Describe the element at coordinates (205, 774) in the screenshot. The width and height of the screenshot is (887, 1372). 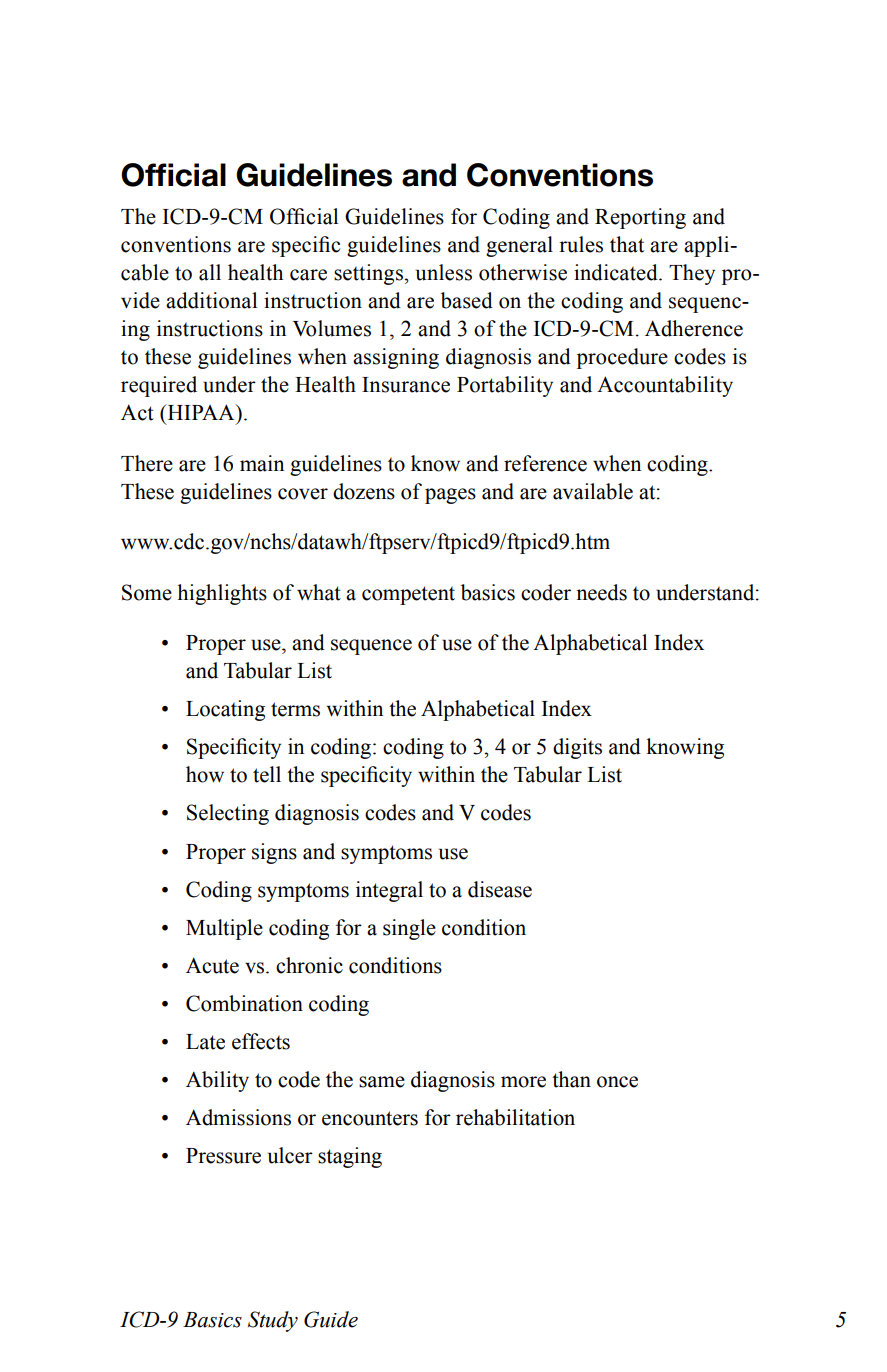
I see `how` at that location.
